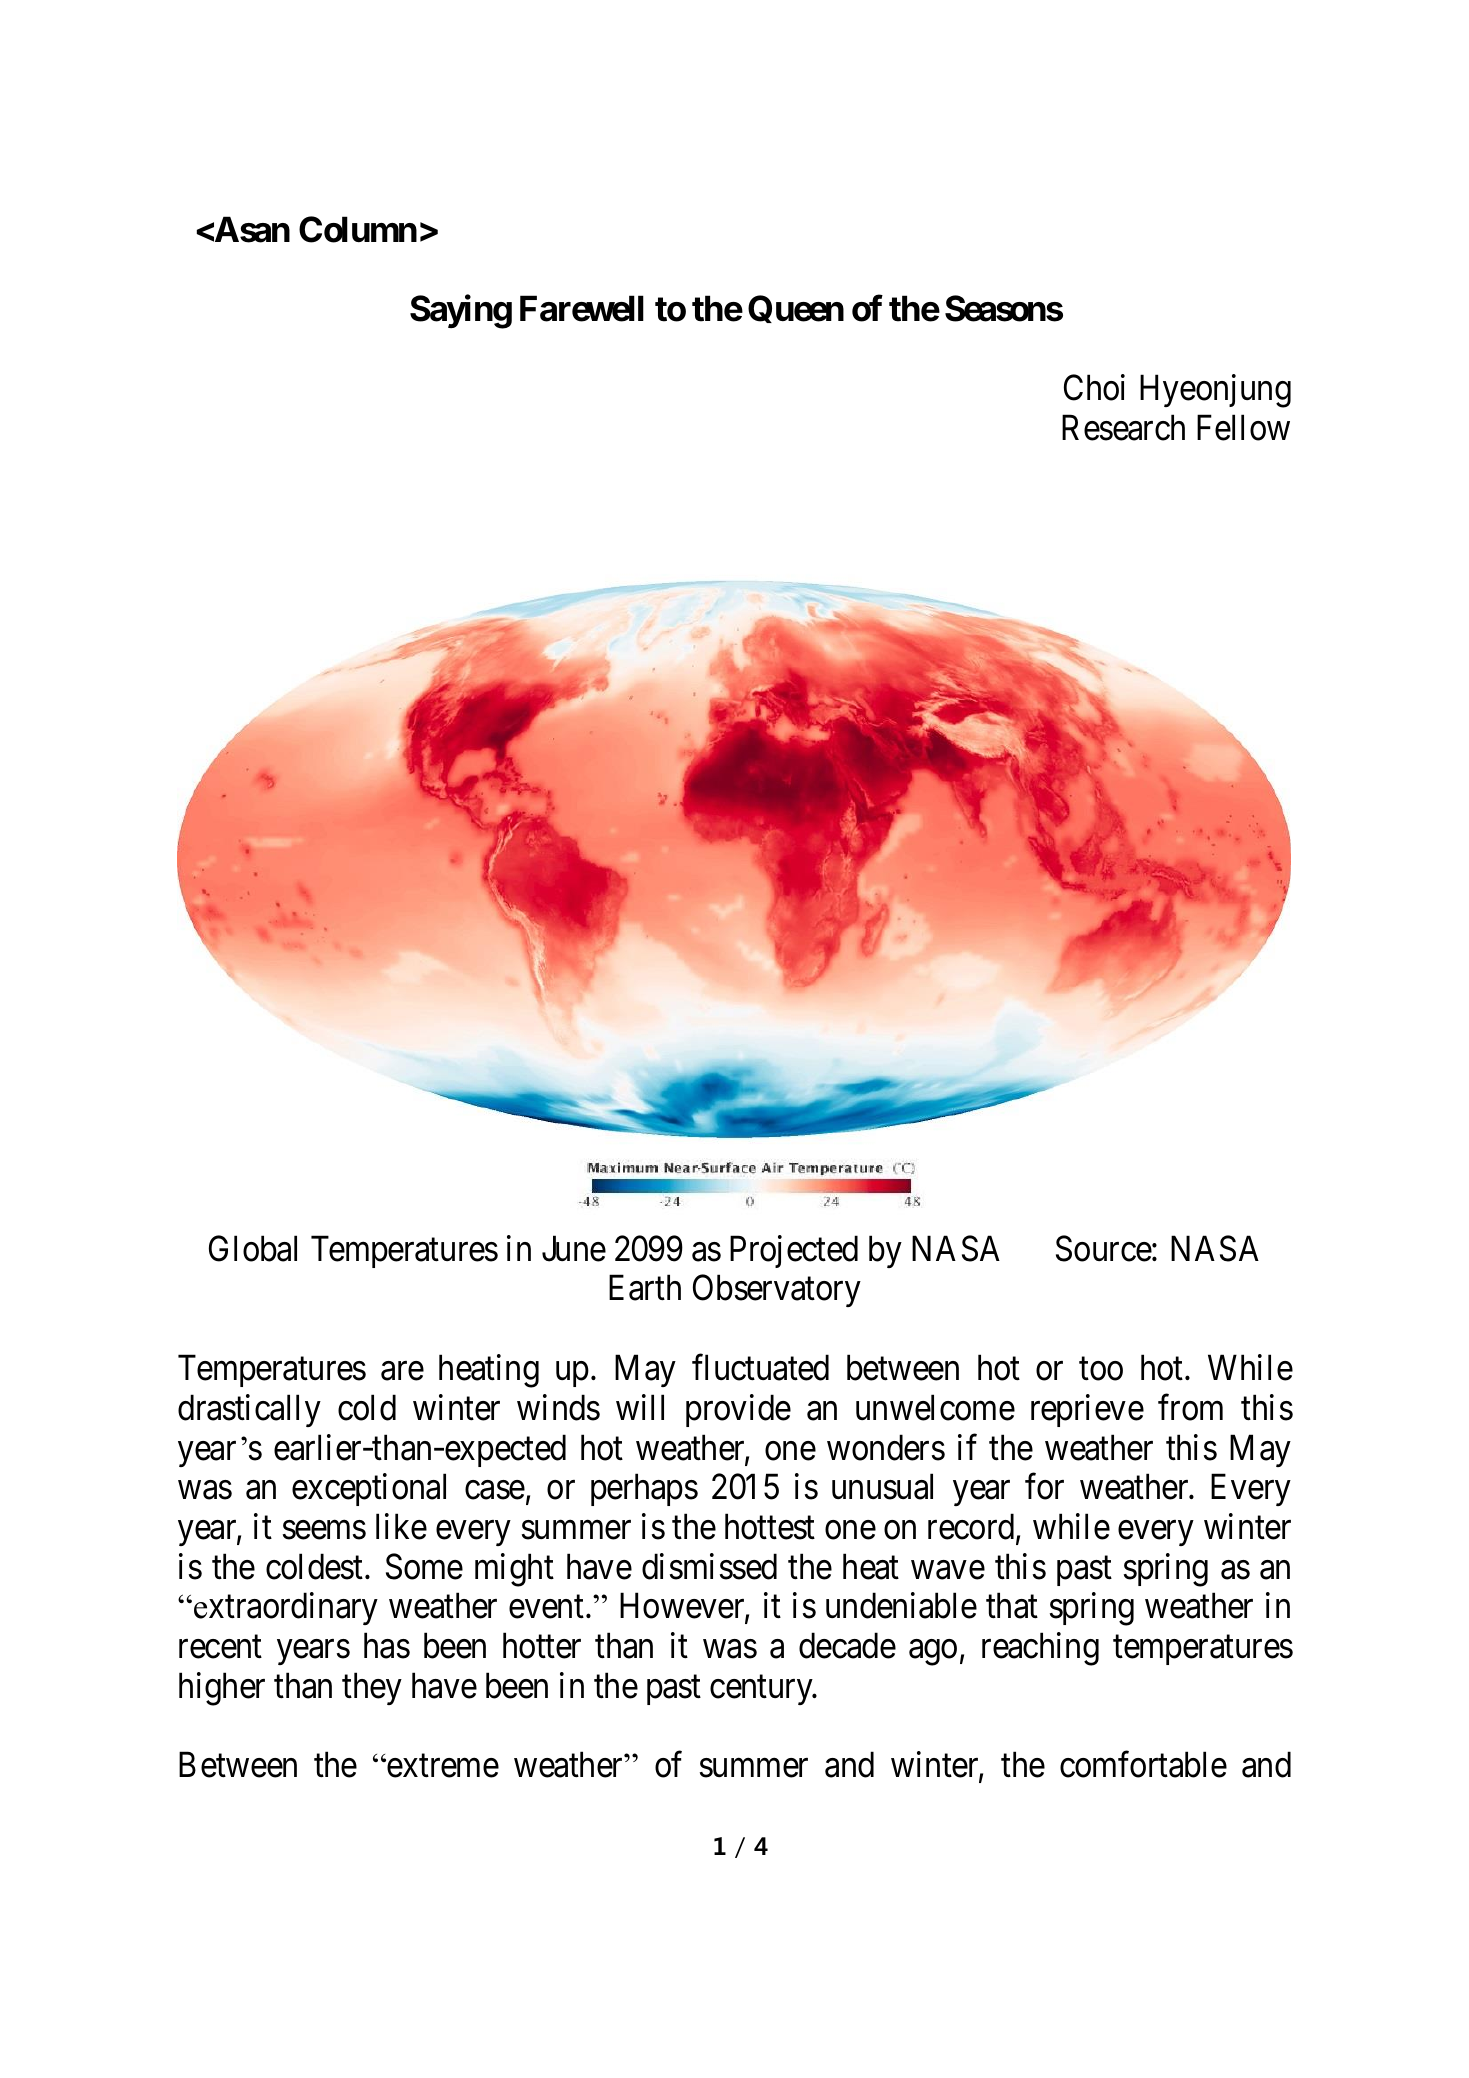 The image size is (1469, 2078). Describe the element at coordinates (1123, 427) in the page. I see `Research` at that location.
